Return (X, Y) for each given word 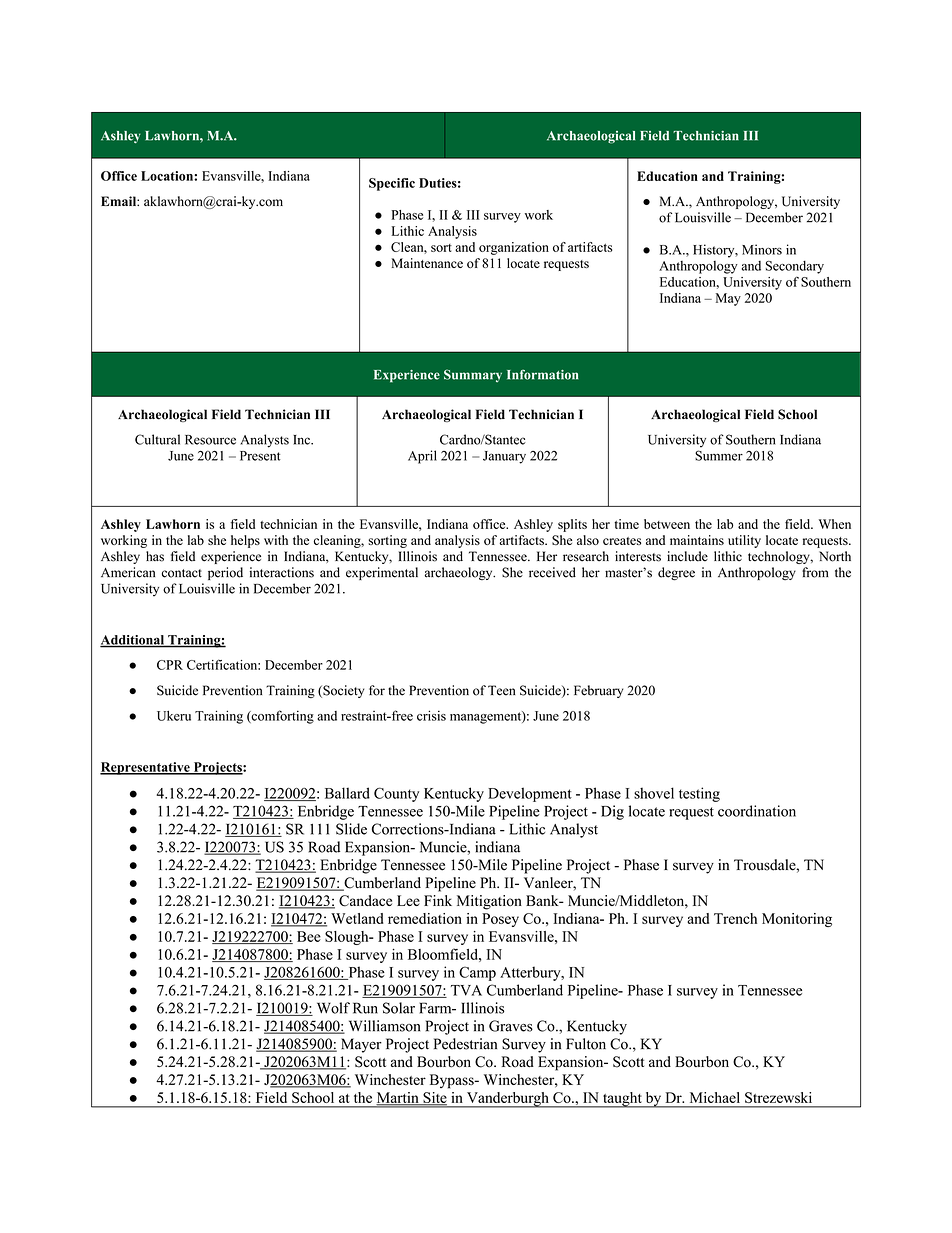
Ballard (347, 793)
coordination (757, 811)
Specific (392, 184)
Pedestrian (465, 1044)
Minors (762, 249)
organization (514, 248)
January (504, 457)
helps (245, 541)
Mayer (361, 1045)
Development (530, 794)
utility (744, 541)
